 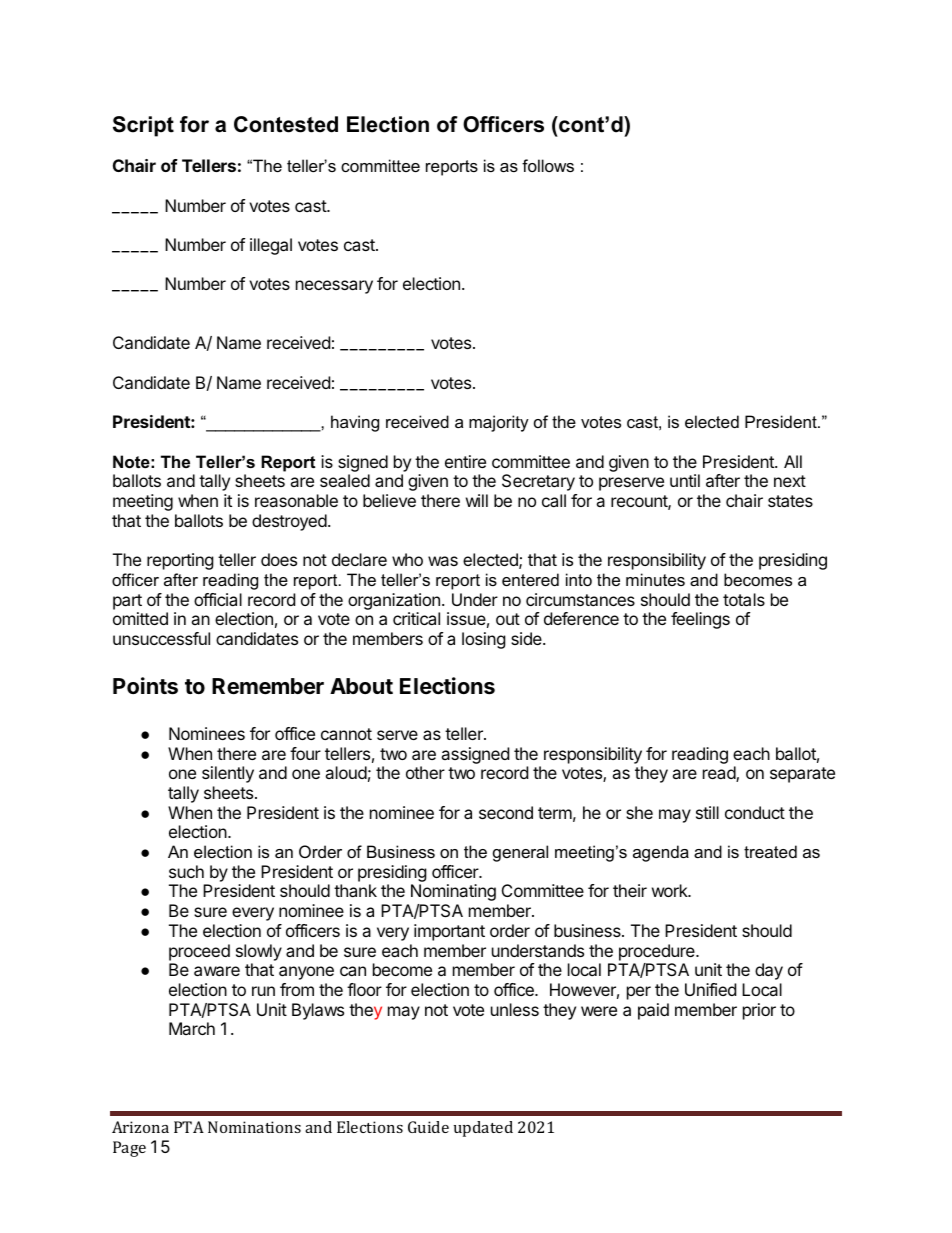 What do you see at coordinates (254, 1127) in the screenshot?
I see `Nominations` at bounding box center [254, 1127].
